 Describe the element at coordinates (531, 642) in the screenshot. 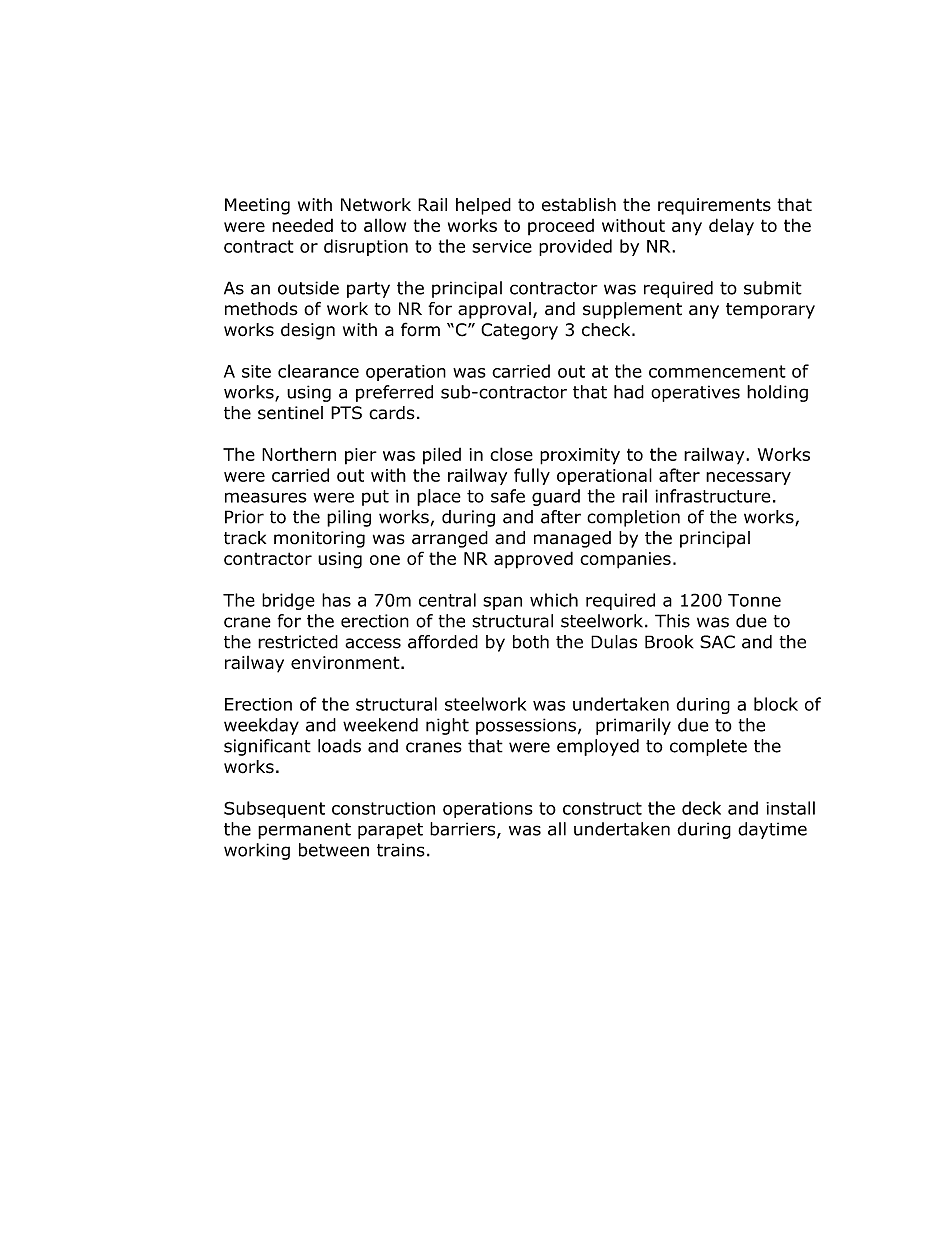

I see `both` at that location.
